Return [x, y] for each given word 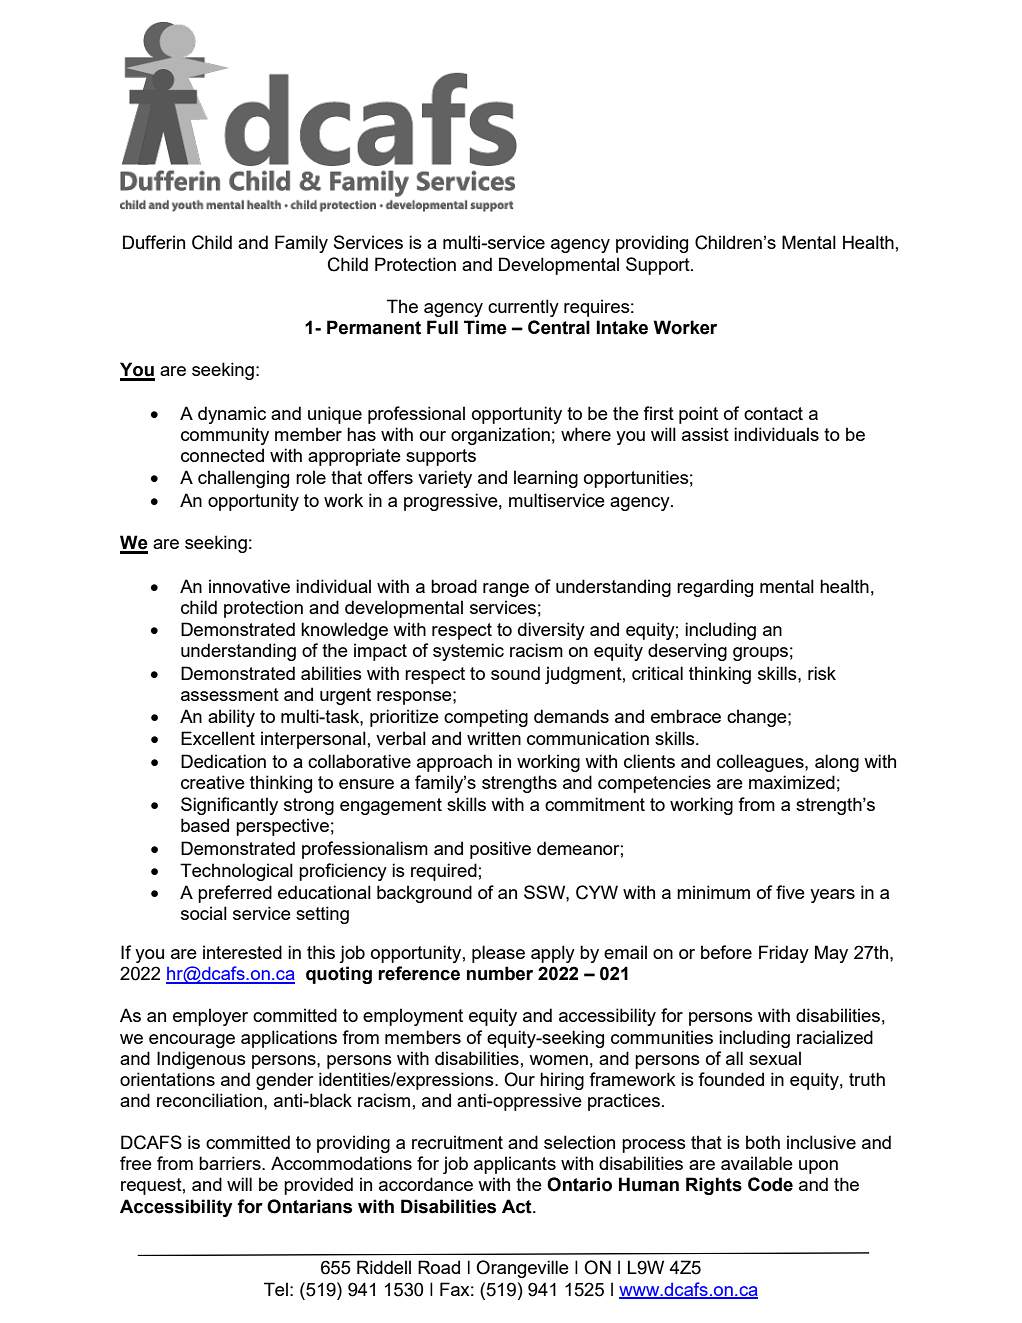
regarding [715, 588]
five [790, 892]
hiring [562, 1081]
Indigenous [201, 1060]
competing [486, 718]
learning [546, 479]
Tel [276, 1289]
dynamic [232, 415]
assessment [230, 694]
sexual [775, 1058]
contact [773, 413]
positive [500, 850]
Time [485, 327]
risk [822, 673]
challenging [243, 479]
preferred [235, 894]
